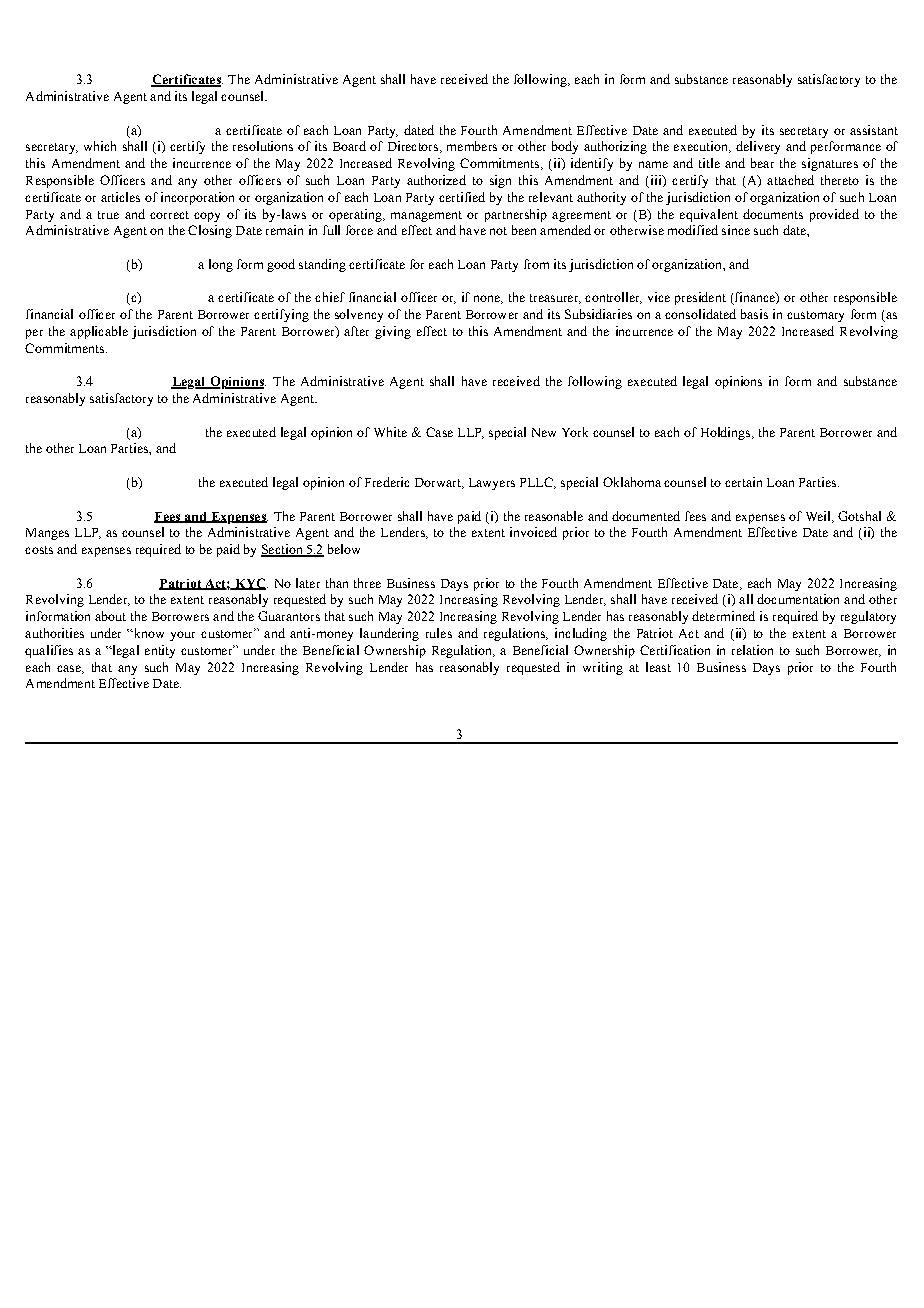  Describe the element at coordinates (743, 482) in the image. I see `certain` at that location.
